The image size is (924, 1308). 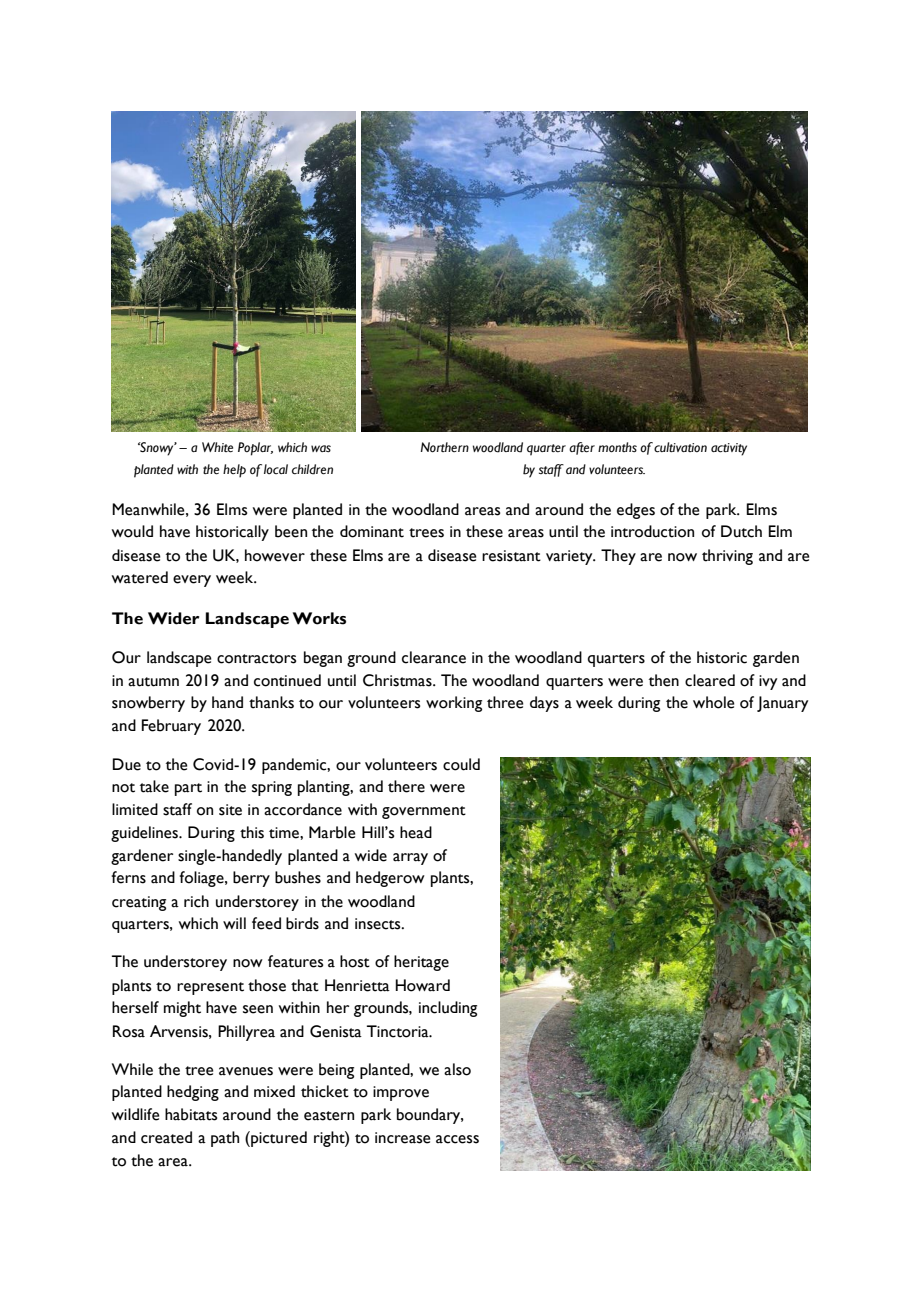 I want to click on help, so click(x=234, y=471).
